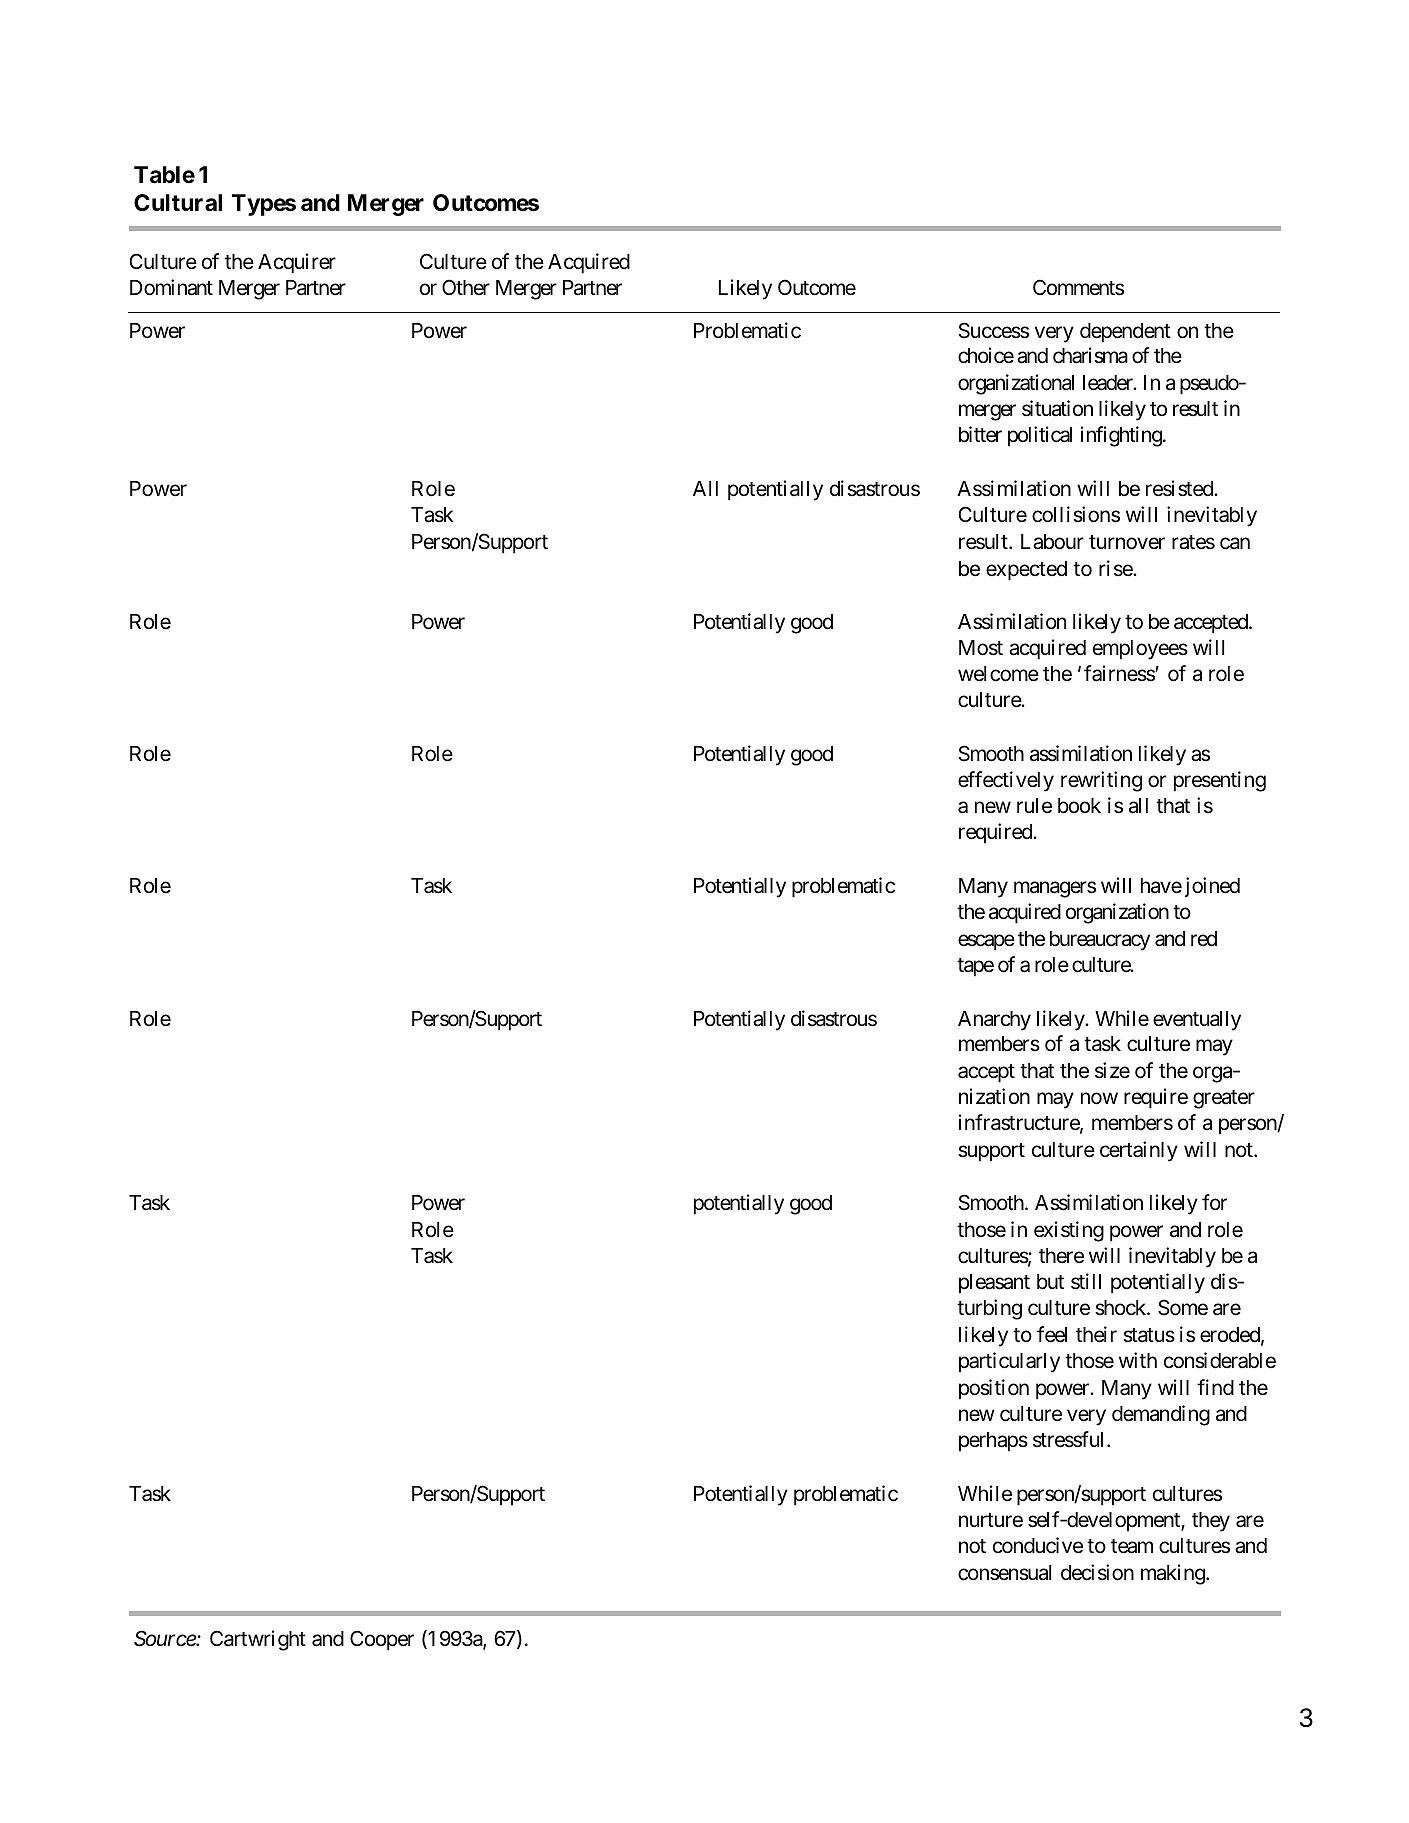  I want to click on Anarchy, so click(994, 1021).
